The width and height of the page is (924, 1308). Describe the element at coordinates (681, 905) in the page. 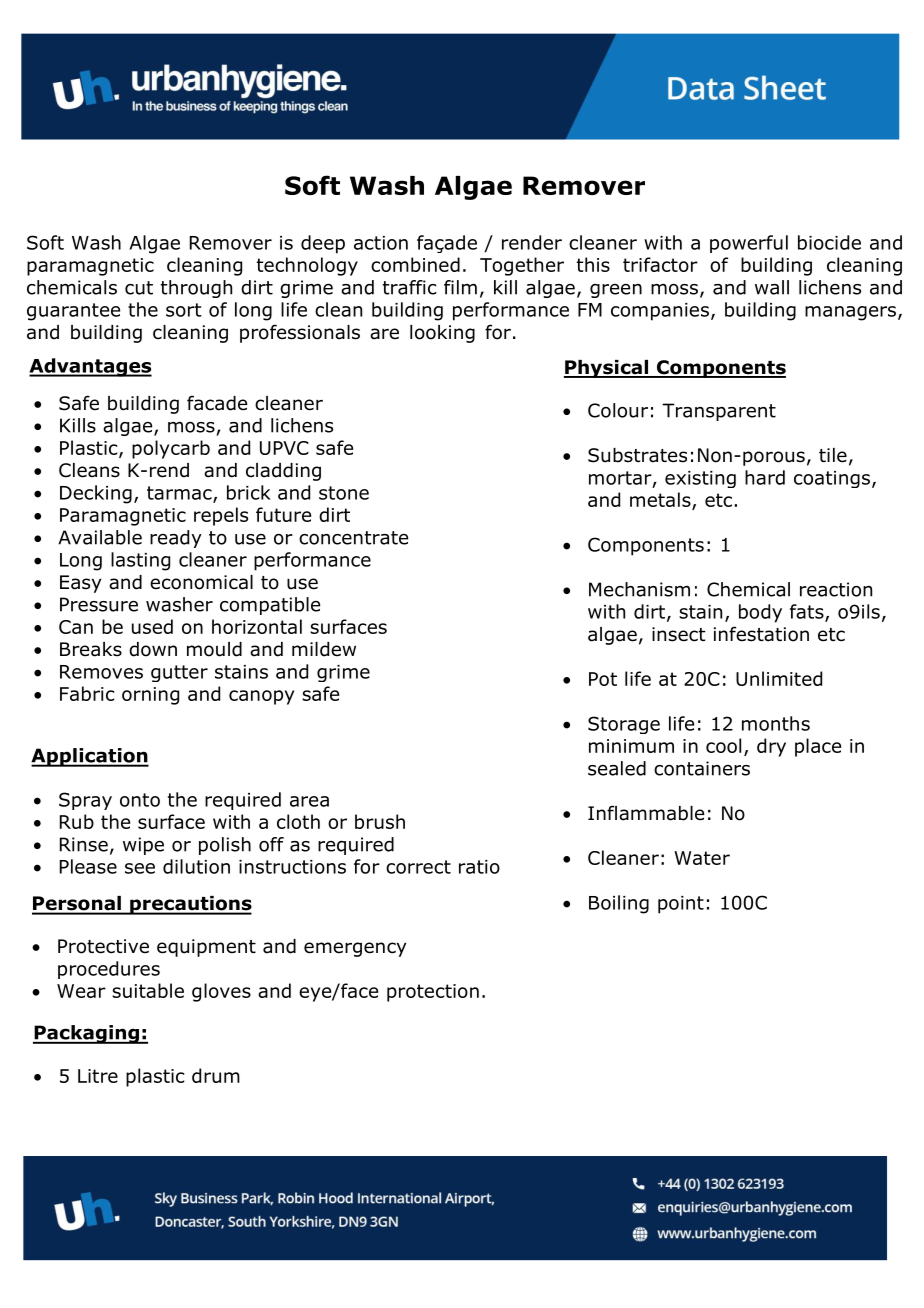

I see `point` at that location.
